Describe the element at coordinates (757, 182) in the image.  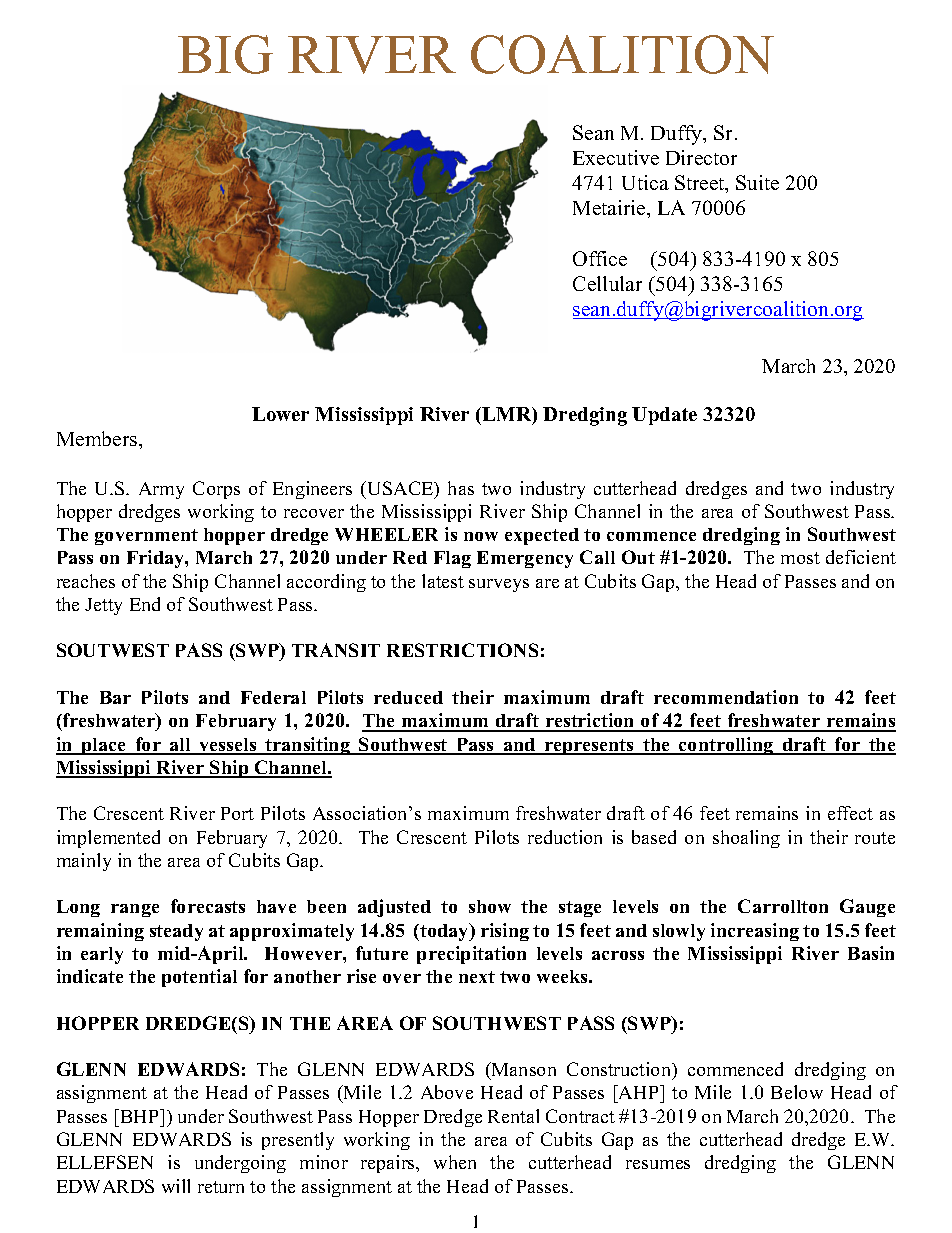
I see `Suite` at that location.
